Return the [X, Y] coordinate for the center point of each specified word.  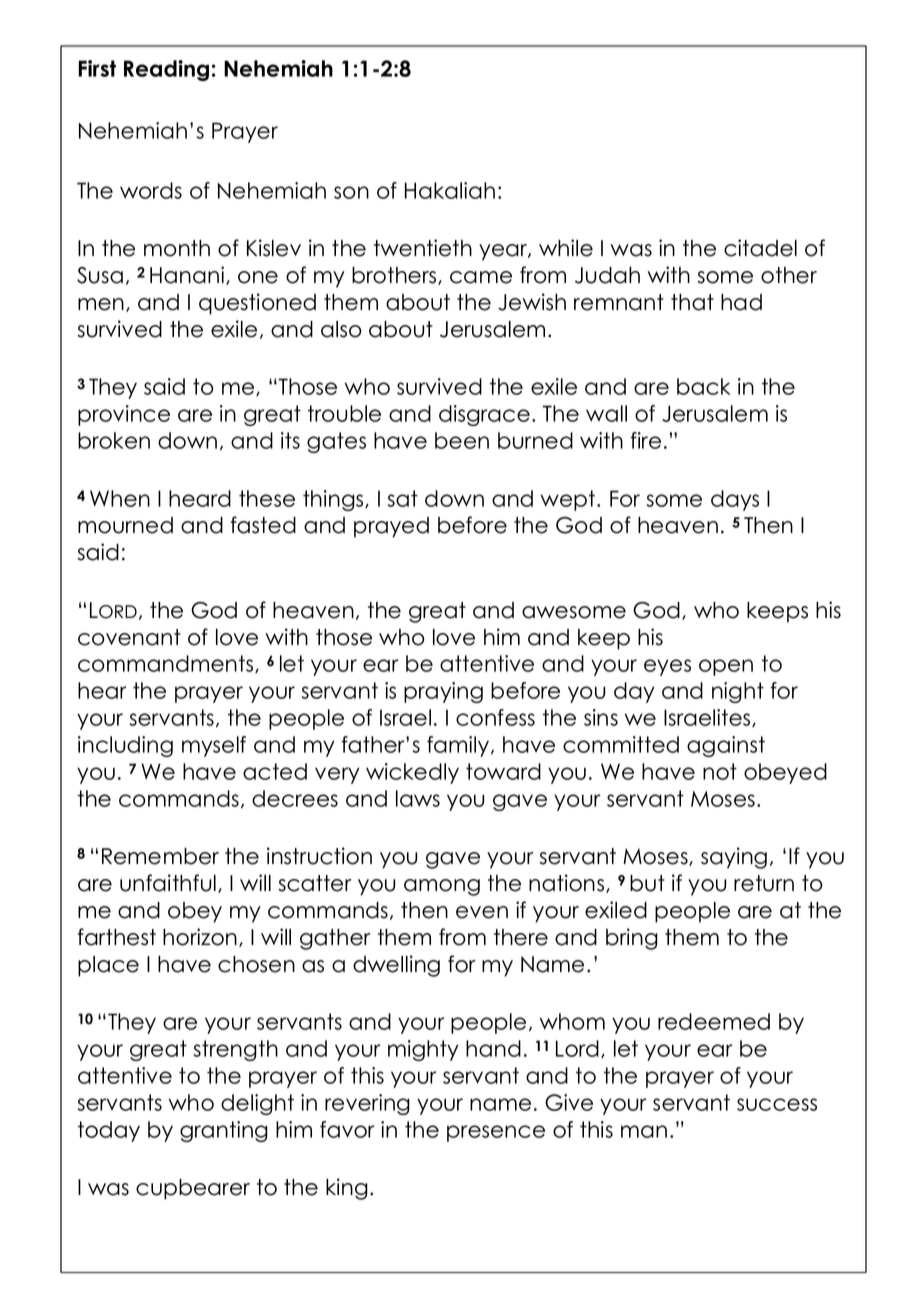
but [647, 883]
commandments [167, 664]
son [351, 192]
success [777, 1104]
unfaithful [168, 883]
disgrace [484, 415]
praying [443, 692]
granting [224, 1131]
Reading [166, 70]
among [442, 887]
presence [496, 1133]
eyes [667, 667]
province [124, 415]
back [703, 386]
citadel [760, 248]
